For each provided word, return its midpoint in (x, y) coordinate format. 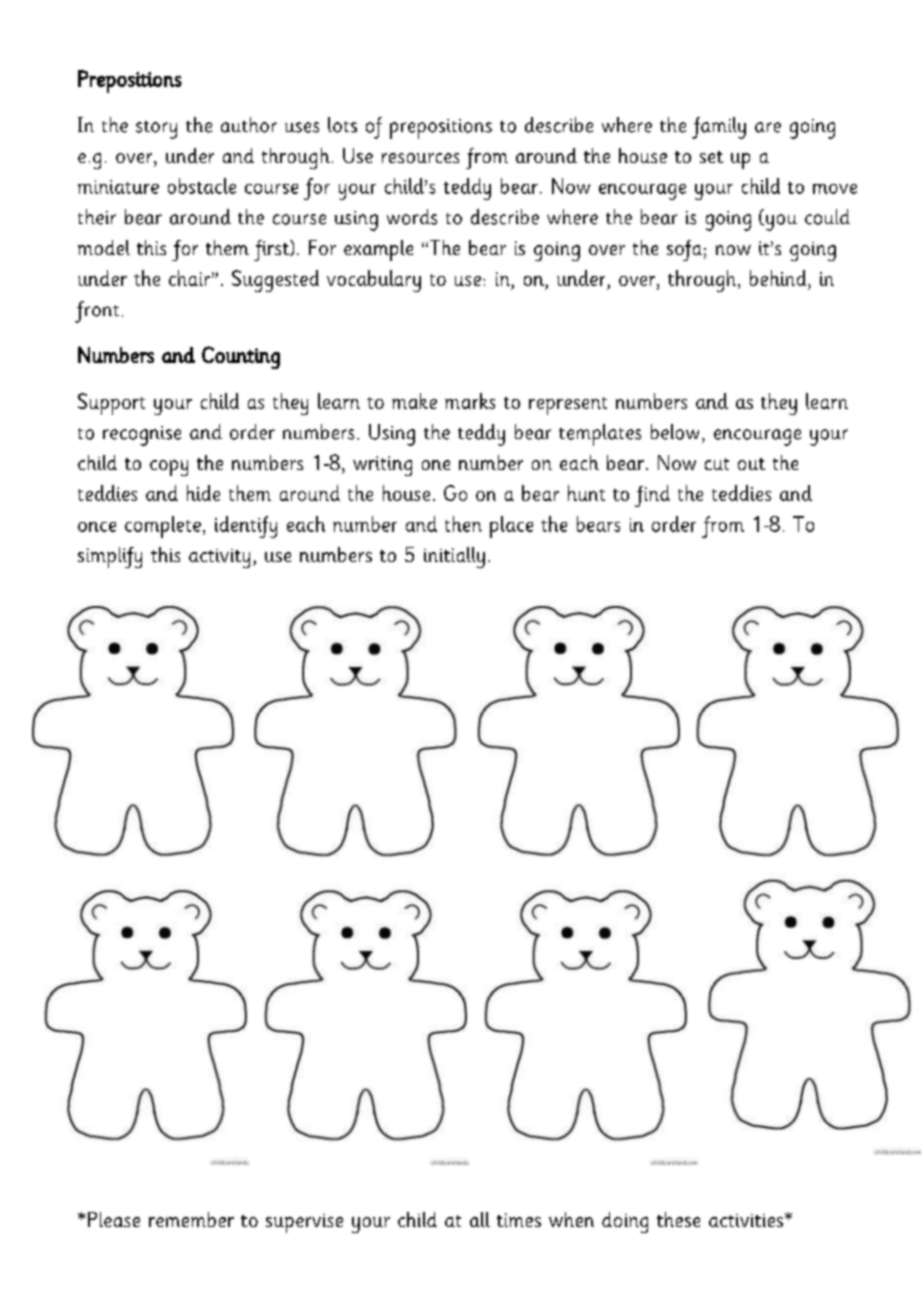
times (519, 1220)
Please (114, 1219)
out (751, 464)
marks (470, 401)
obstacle (202, 186)
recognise (142, 436)
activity (219, 558)
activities (746, 1220)
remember (191, 1219)
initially (454, 557)
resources (420, 158)
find (652, 496)
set (711, 157)
